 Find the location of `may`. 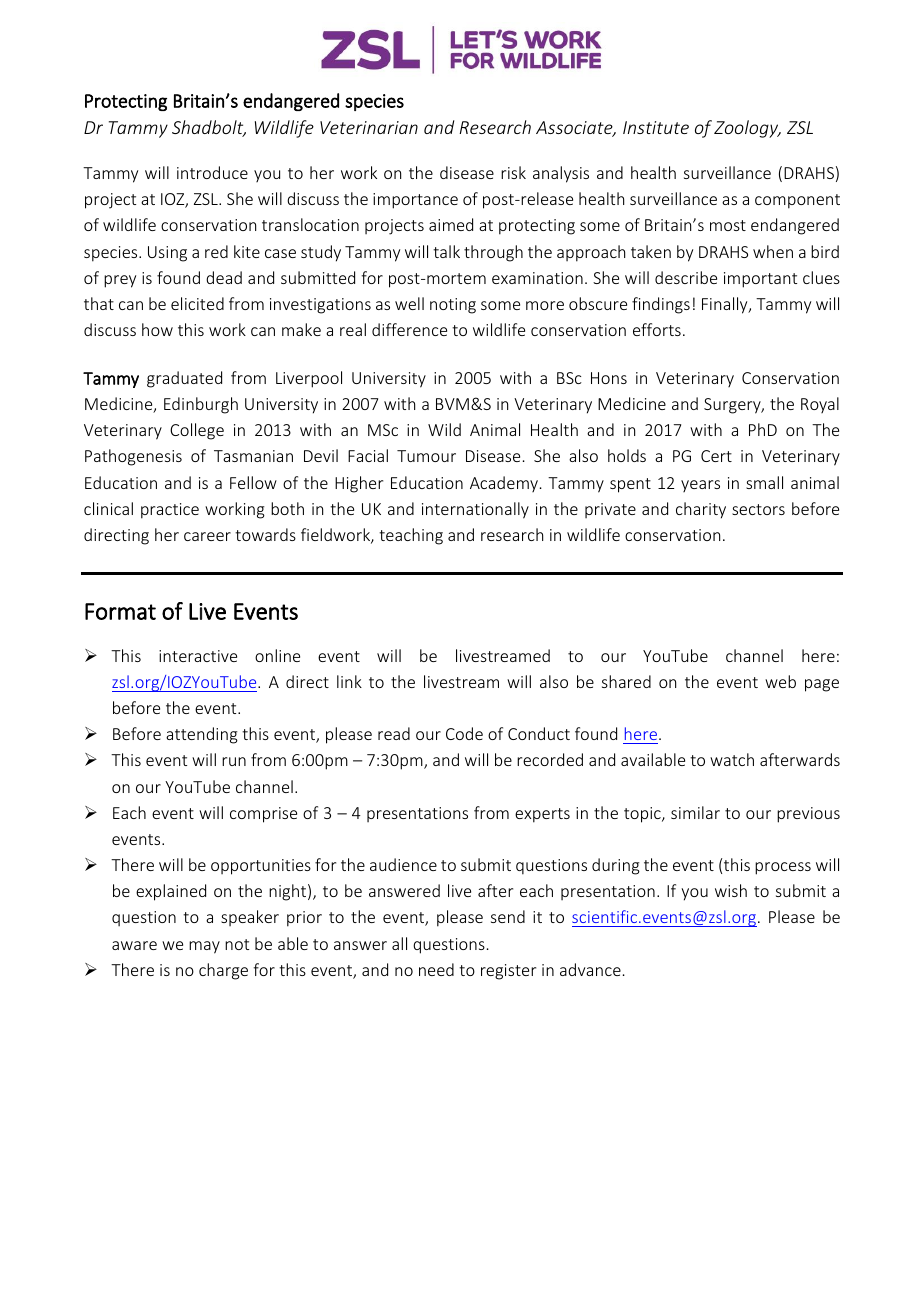

may is located at coordinates (204, 947).
